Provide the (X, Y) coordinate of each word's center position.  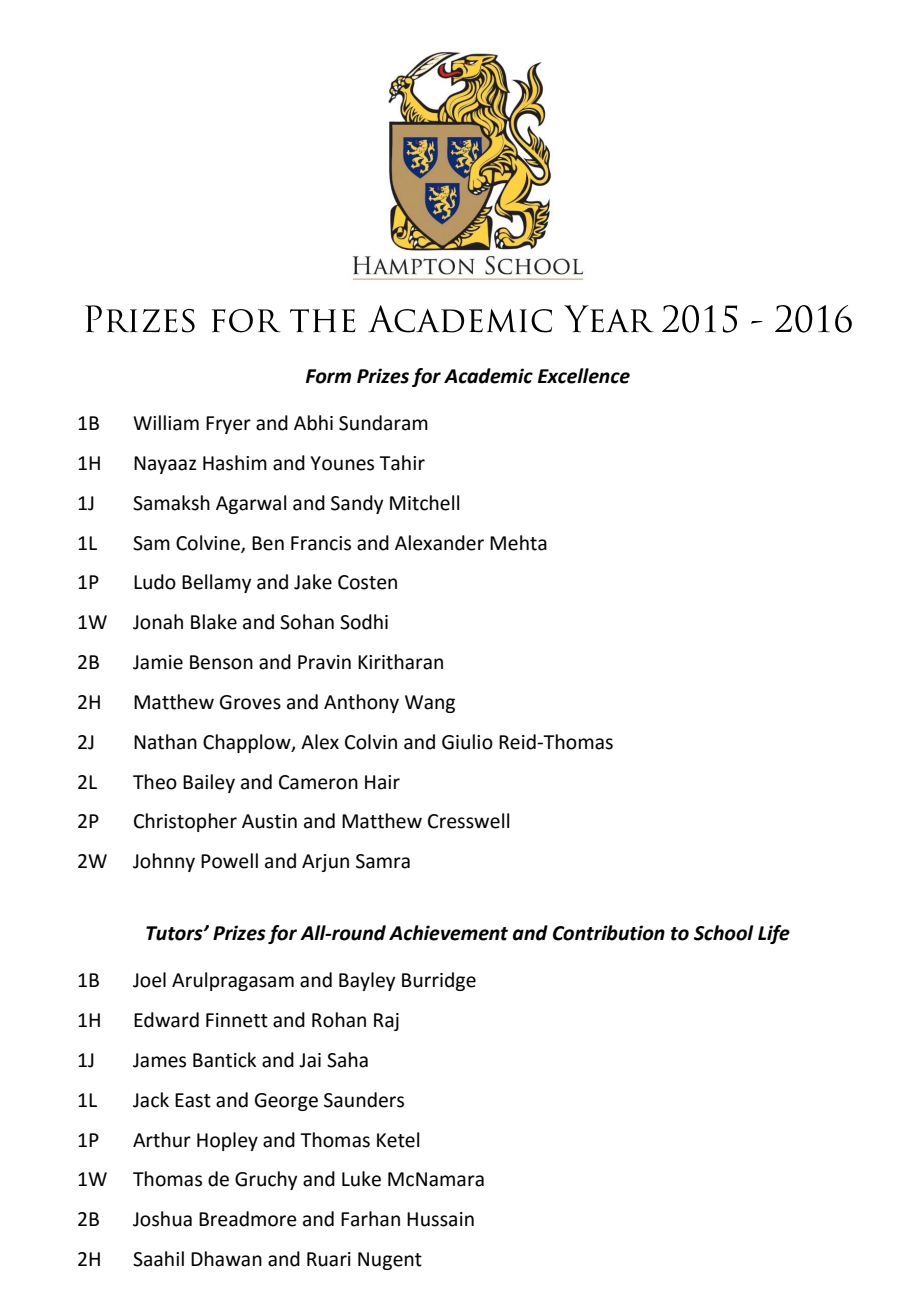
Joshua (162, 1219)
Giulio (467, 742)
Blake (214, 622)
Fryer (228, 425)
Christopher (185, 822)
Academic (488, 376)
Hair (382, 782)
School (724, 933)
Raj (386, 1022)
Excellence (584, 376)
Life (774, 934)
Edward (166, 1020)
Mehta (518, 543)
